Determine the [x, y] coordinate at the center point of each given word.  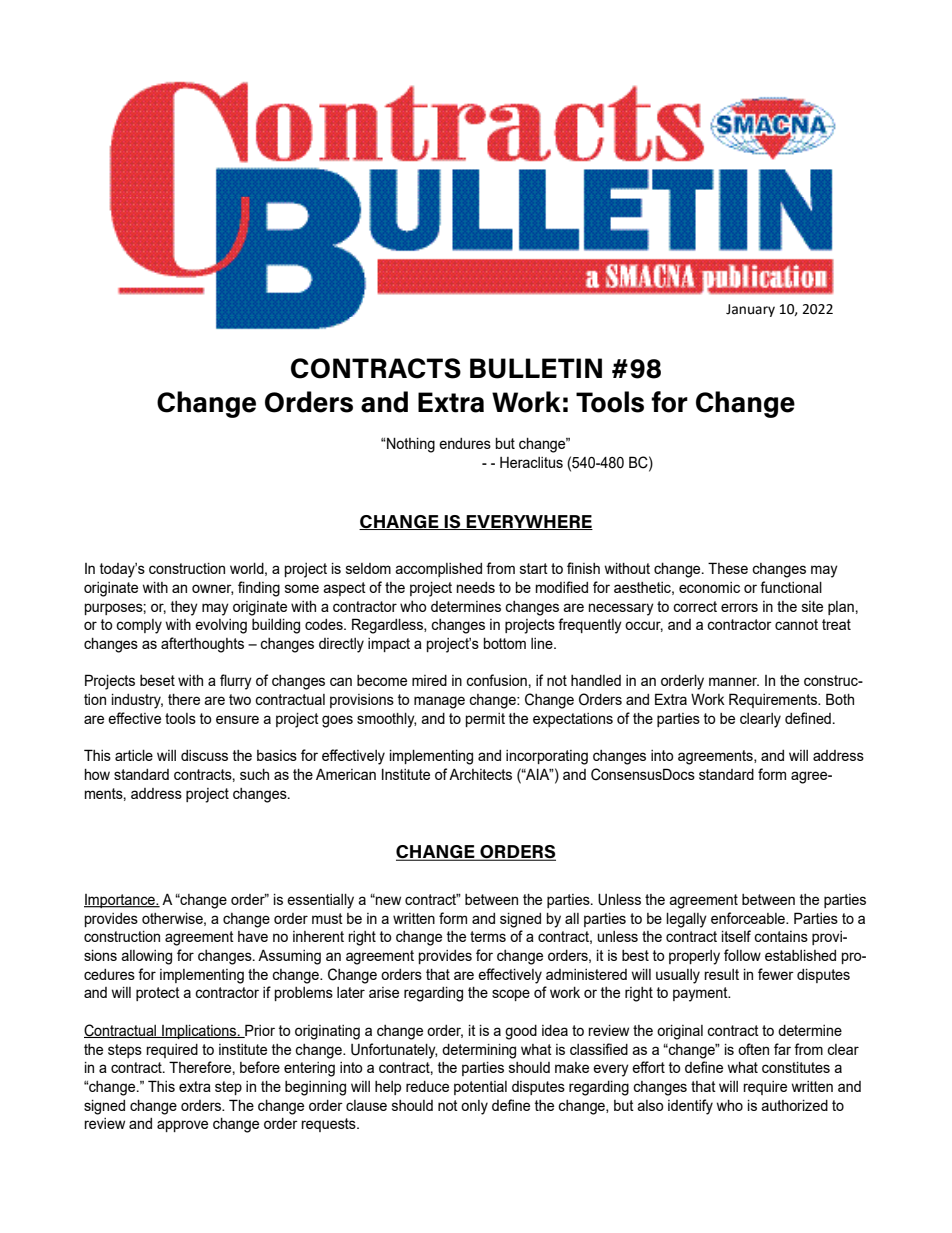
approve [182, 1126]
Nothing [410, 445]
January [750, 310]
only [474, 1107]
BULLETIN [536, 368]
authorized [794, 1105]
